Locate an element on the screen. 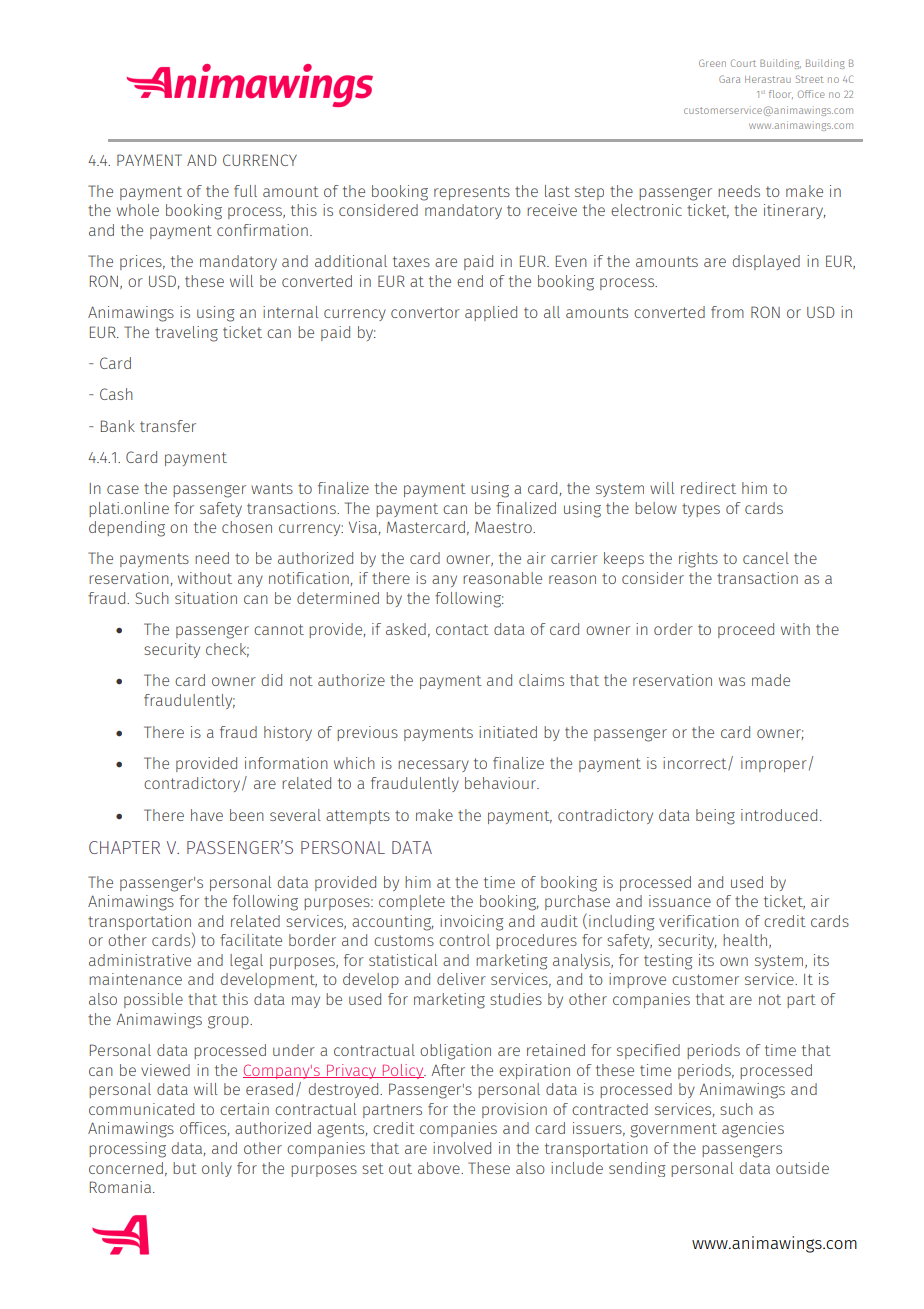  applied is located at coordinates (491, 313).
